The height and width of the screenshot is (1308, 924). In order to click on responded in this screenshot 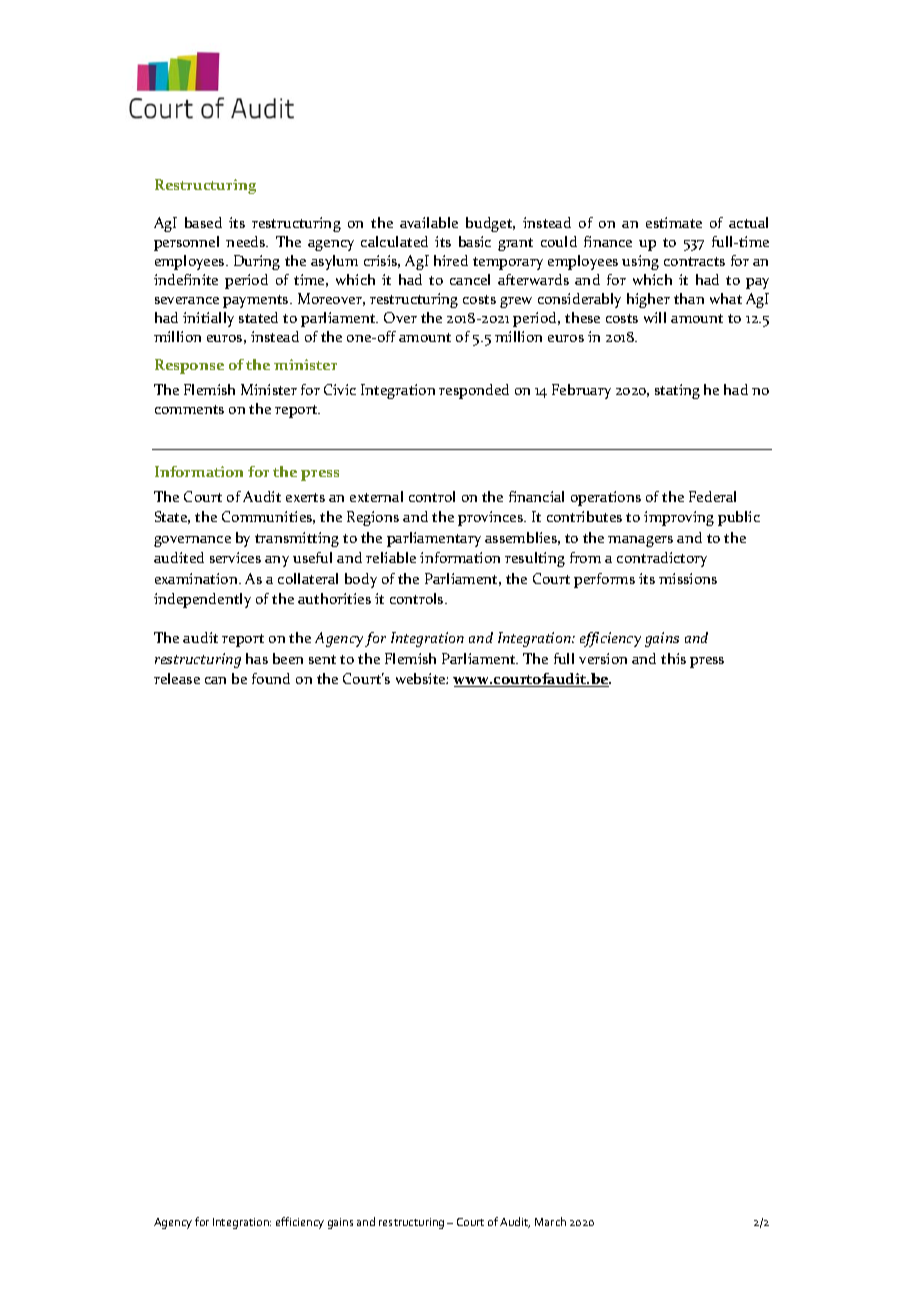, I will do `click(474, 391)`.
